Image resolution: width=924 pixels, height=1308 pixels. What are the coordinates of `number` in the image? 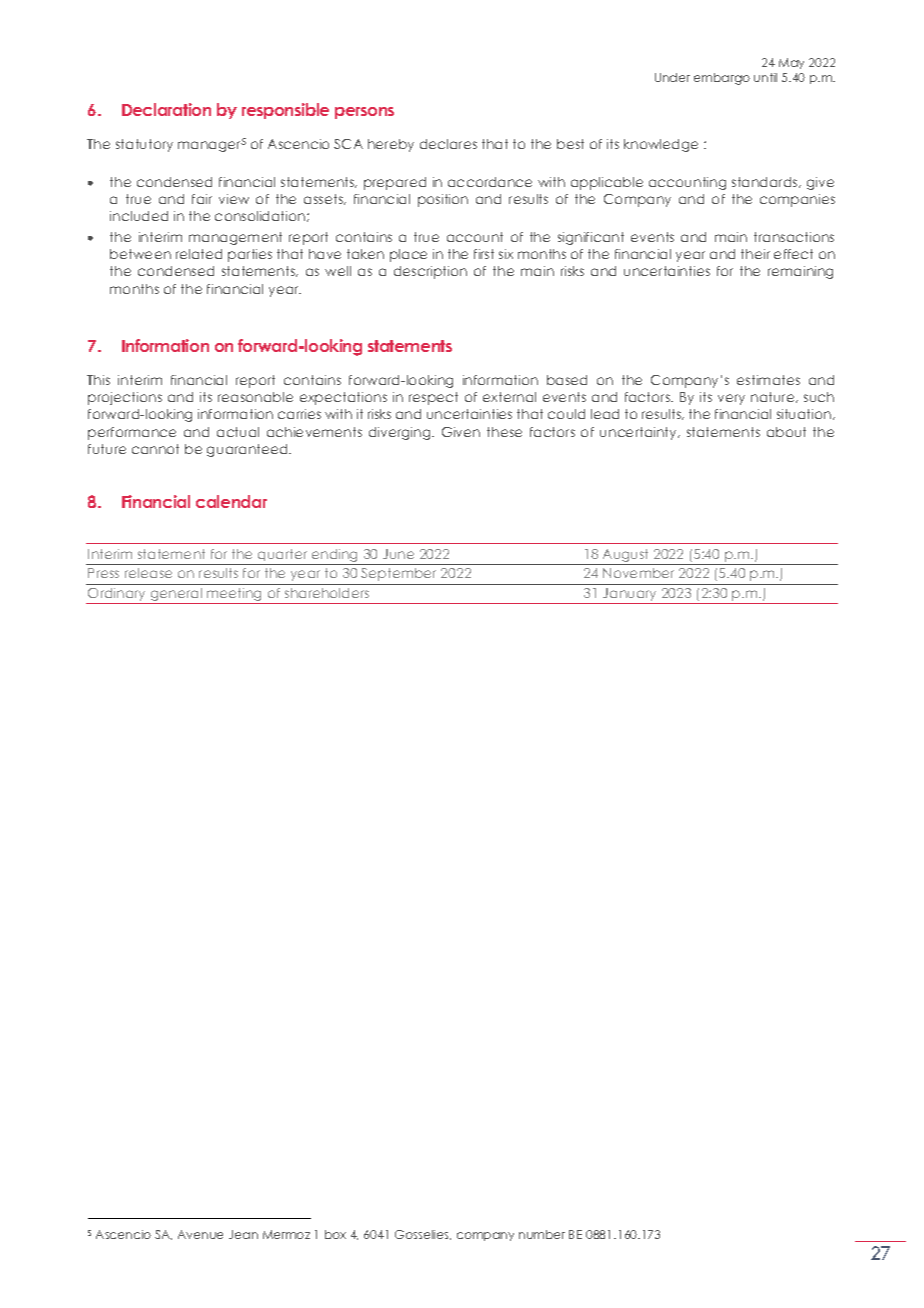 It's located at (542, 1234).
